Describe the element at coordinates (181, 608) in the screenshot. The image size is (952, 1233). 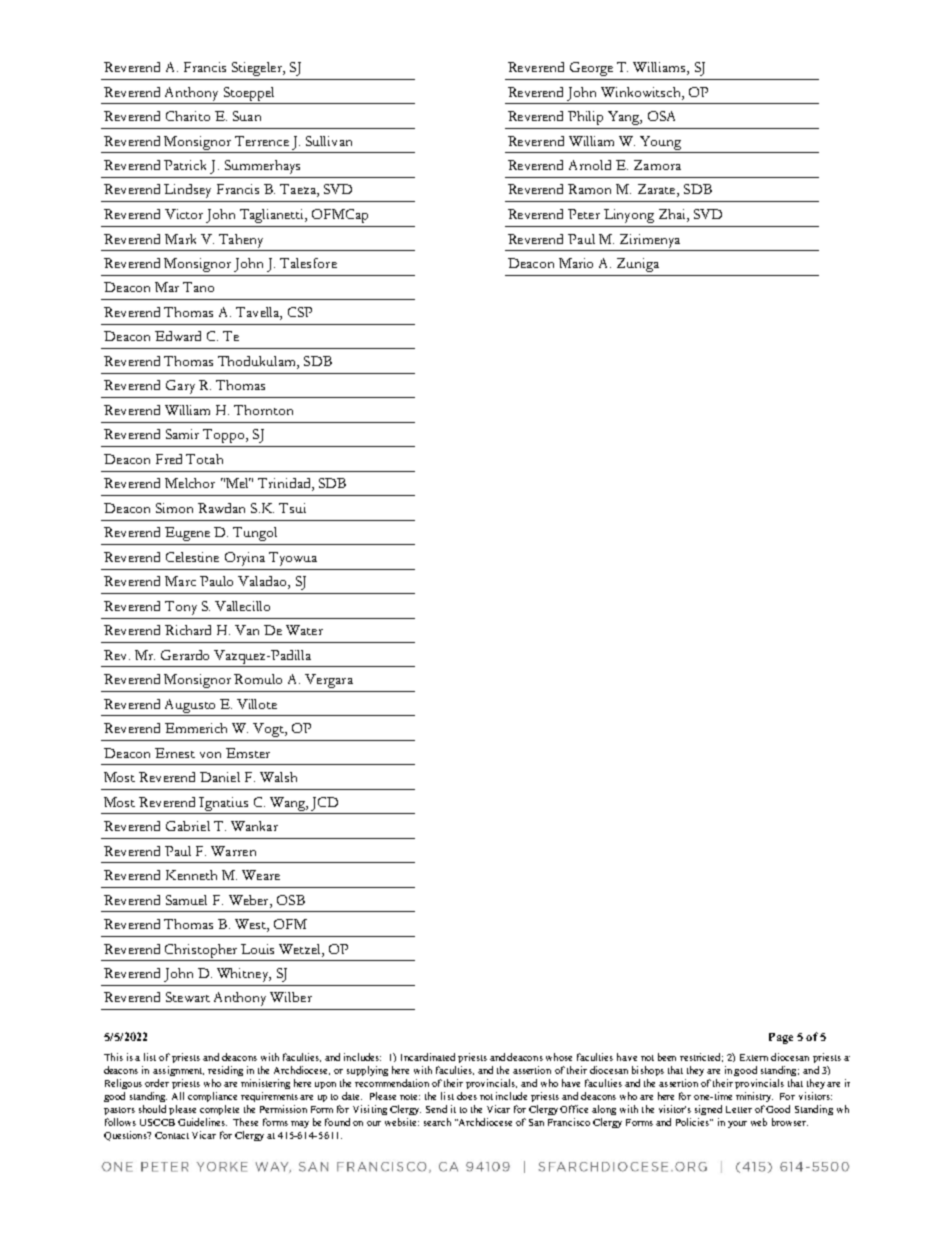
I see `Tony` at that location.
